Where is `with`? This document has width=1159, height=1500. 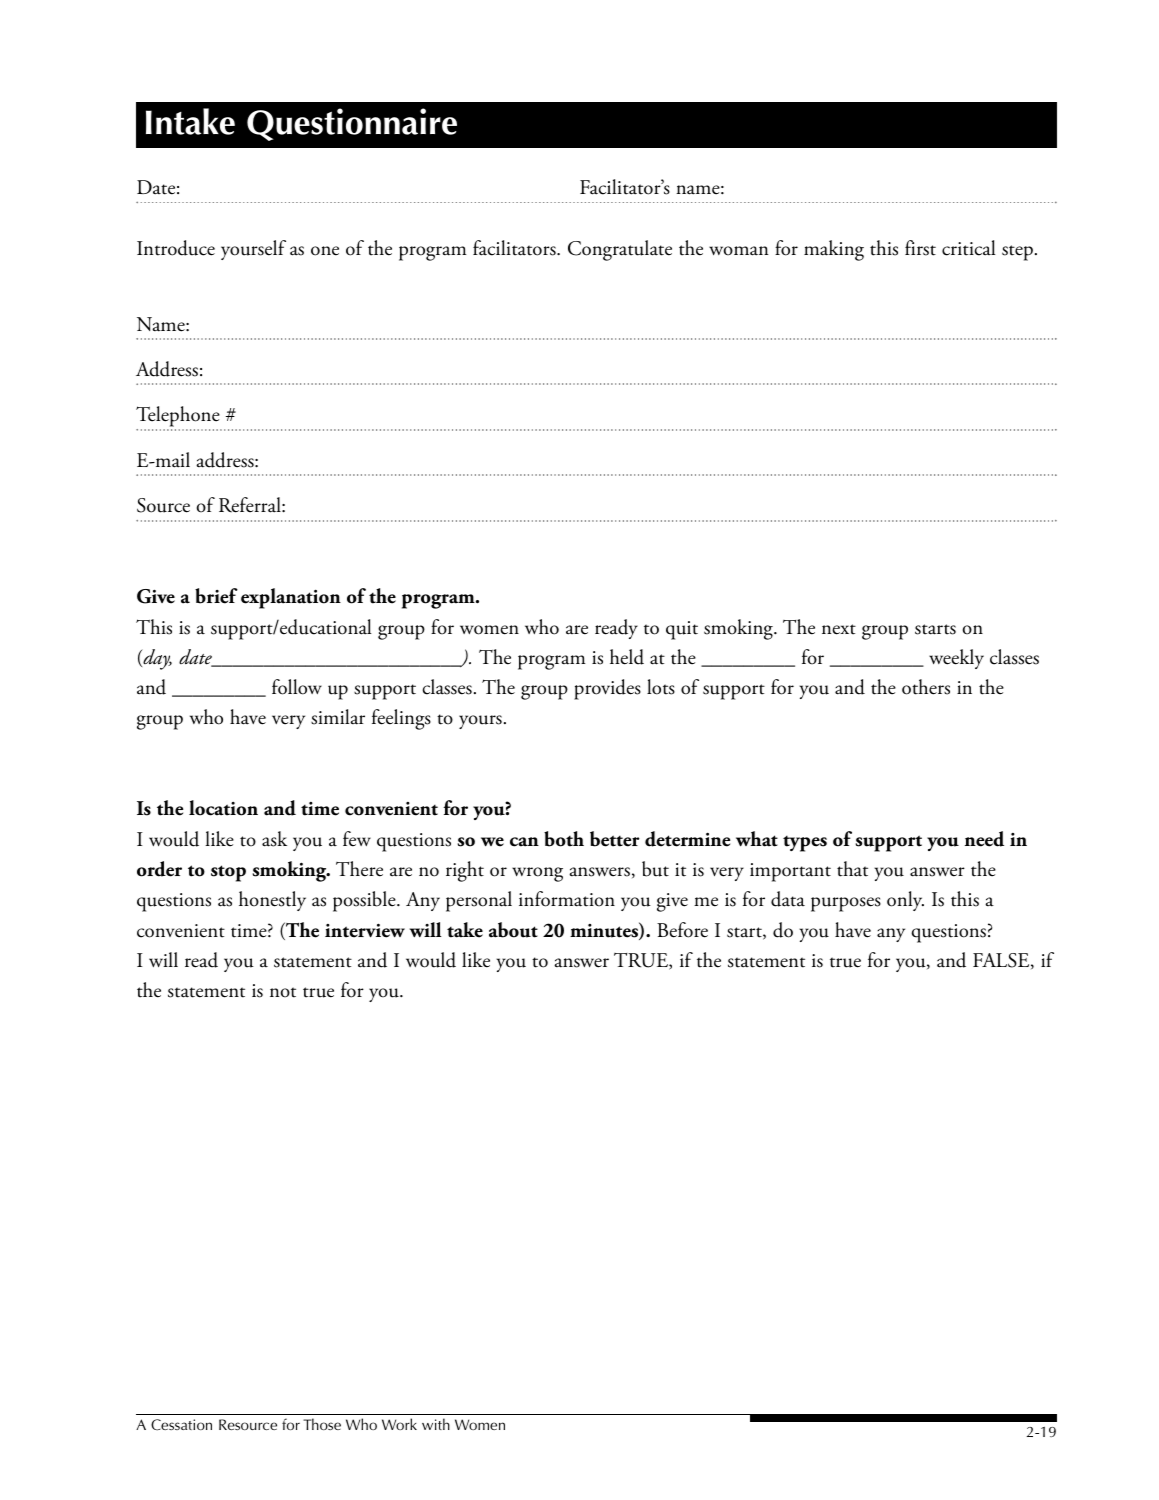 with is located at coordinates (436, 1424).
